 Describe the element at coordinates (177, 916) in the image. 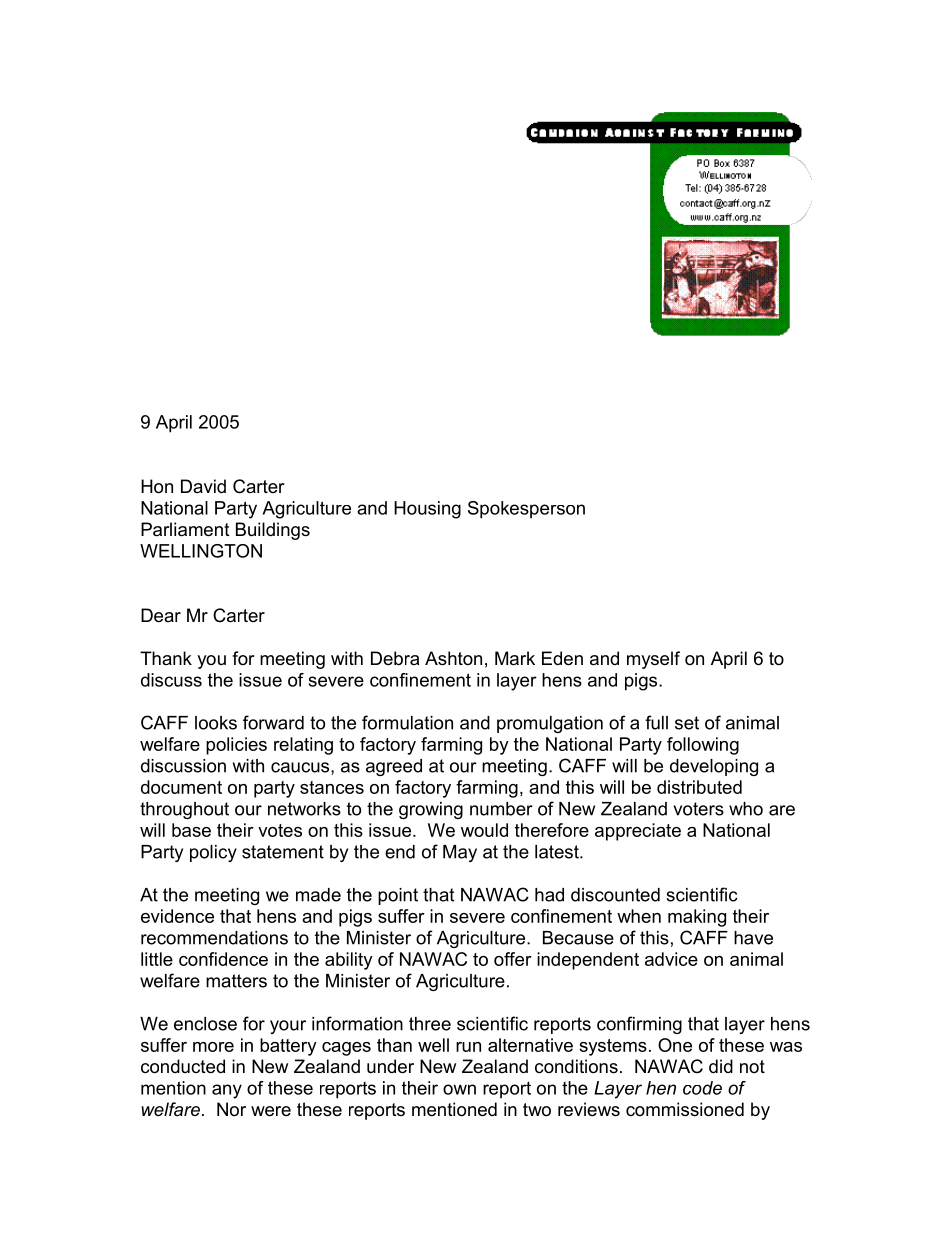

I see `evidence` at that location.
